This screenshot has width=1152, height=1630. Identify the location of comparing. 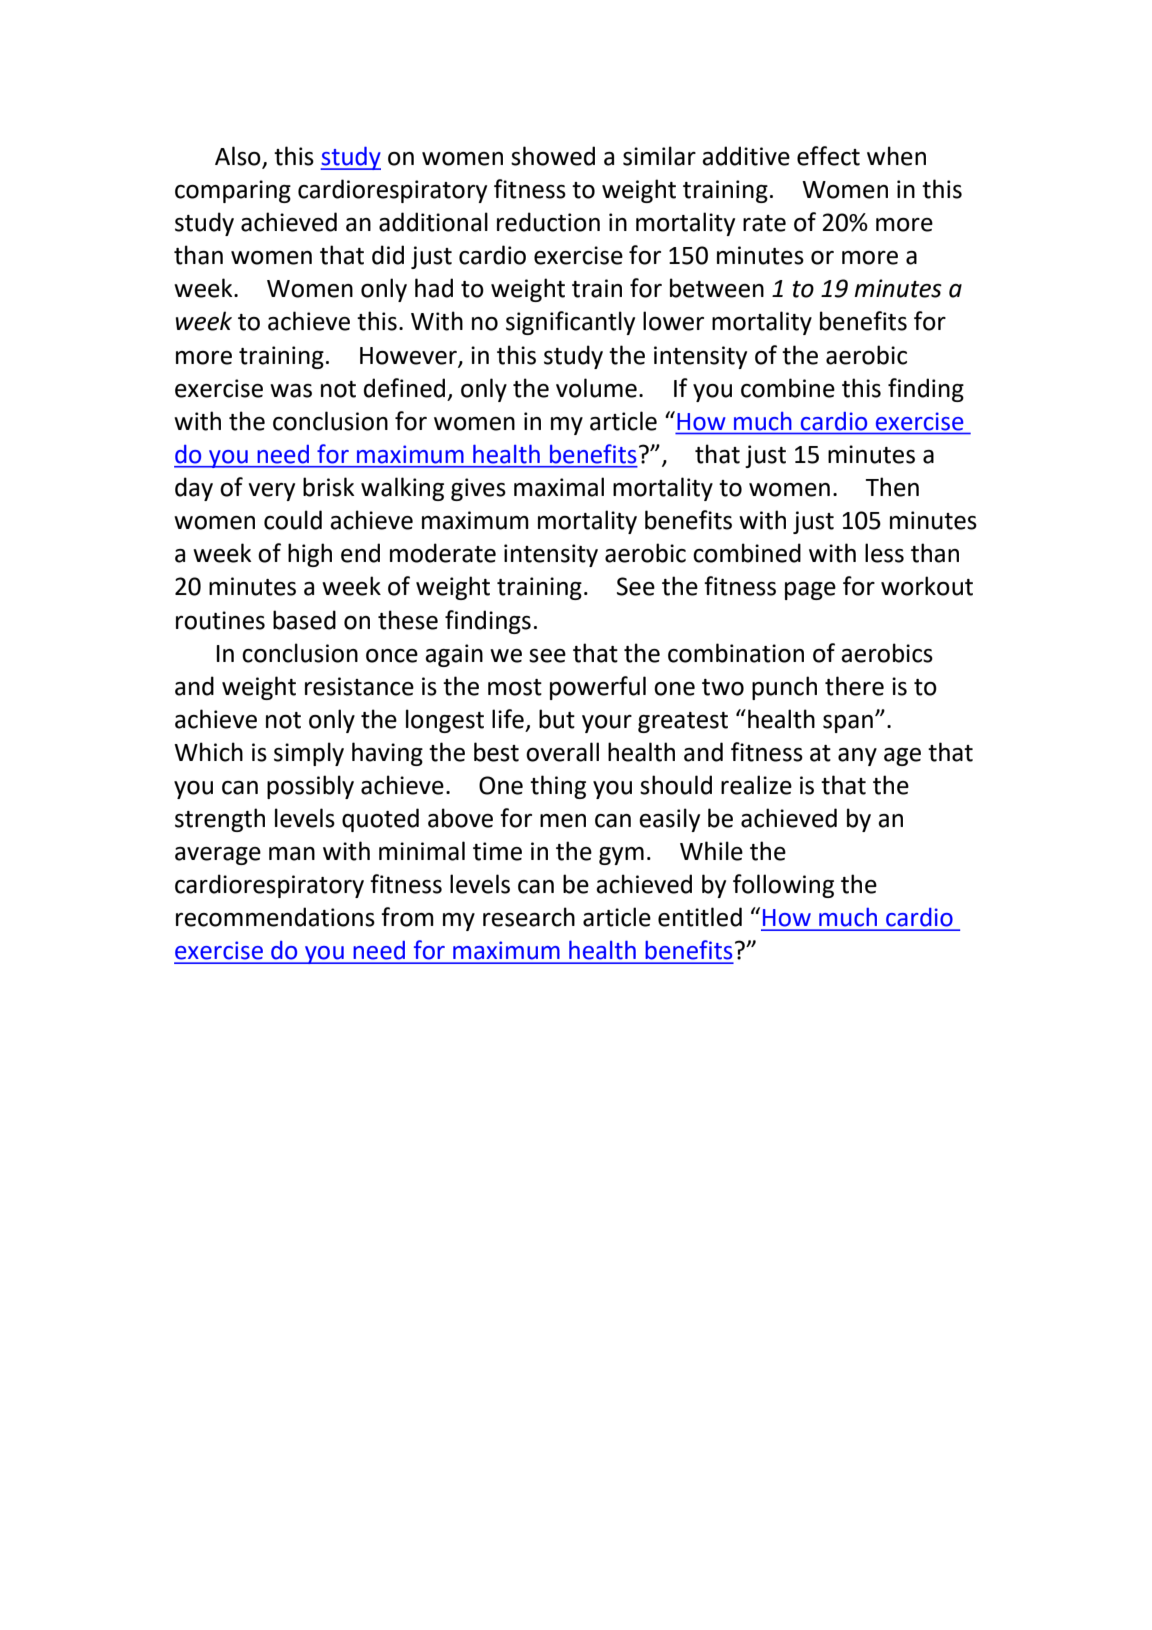
(233, 191).
